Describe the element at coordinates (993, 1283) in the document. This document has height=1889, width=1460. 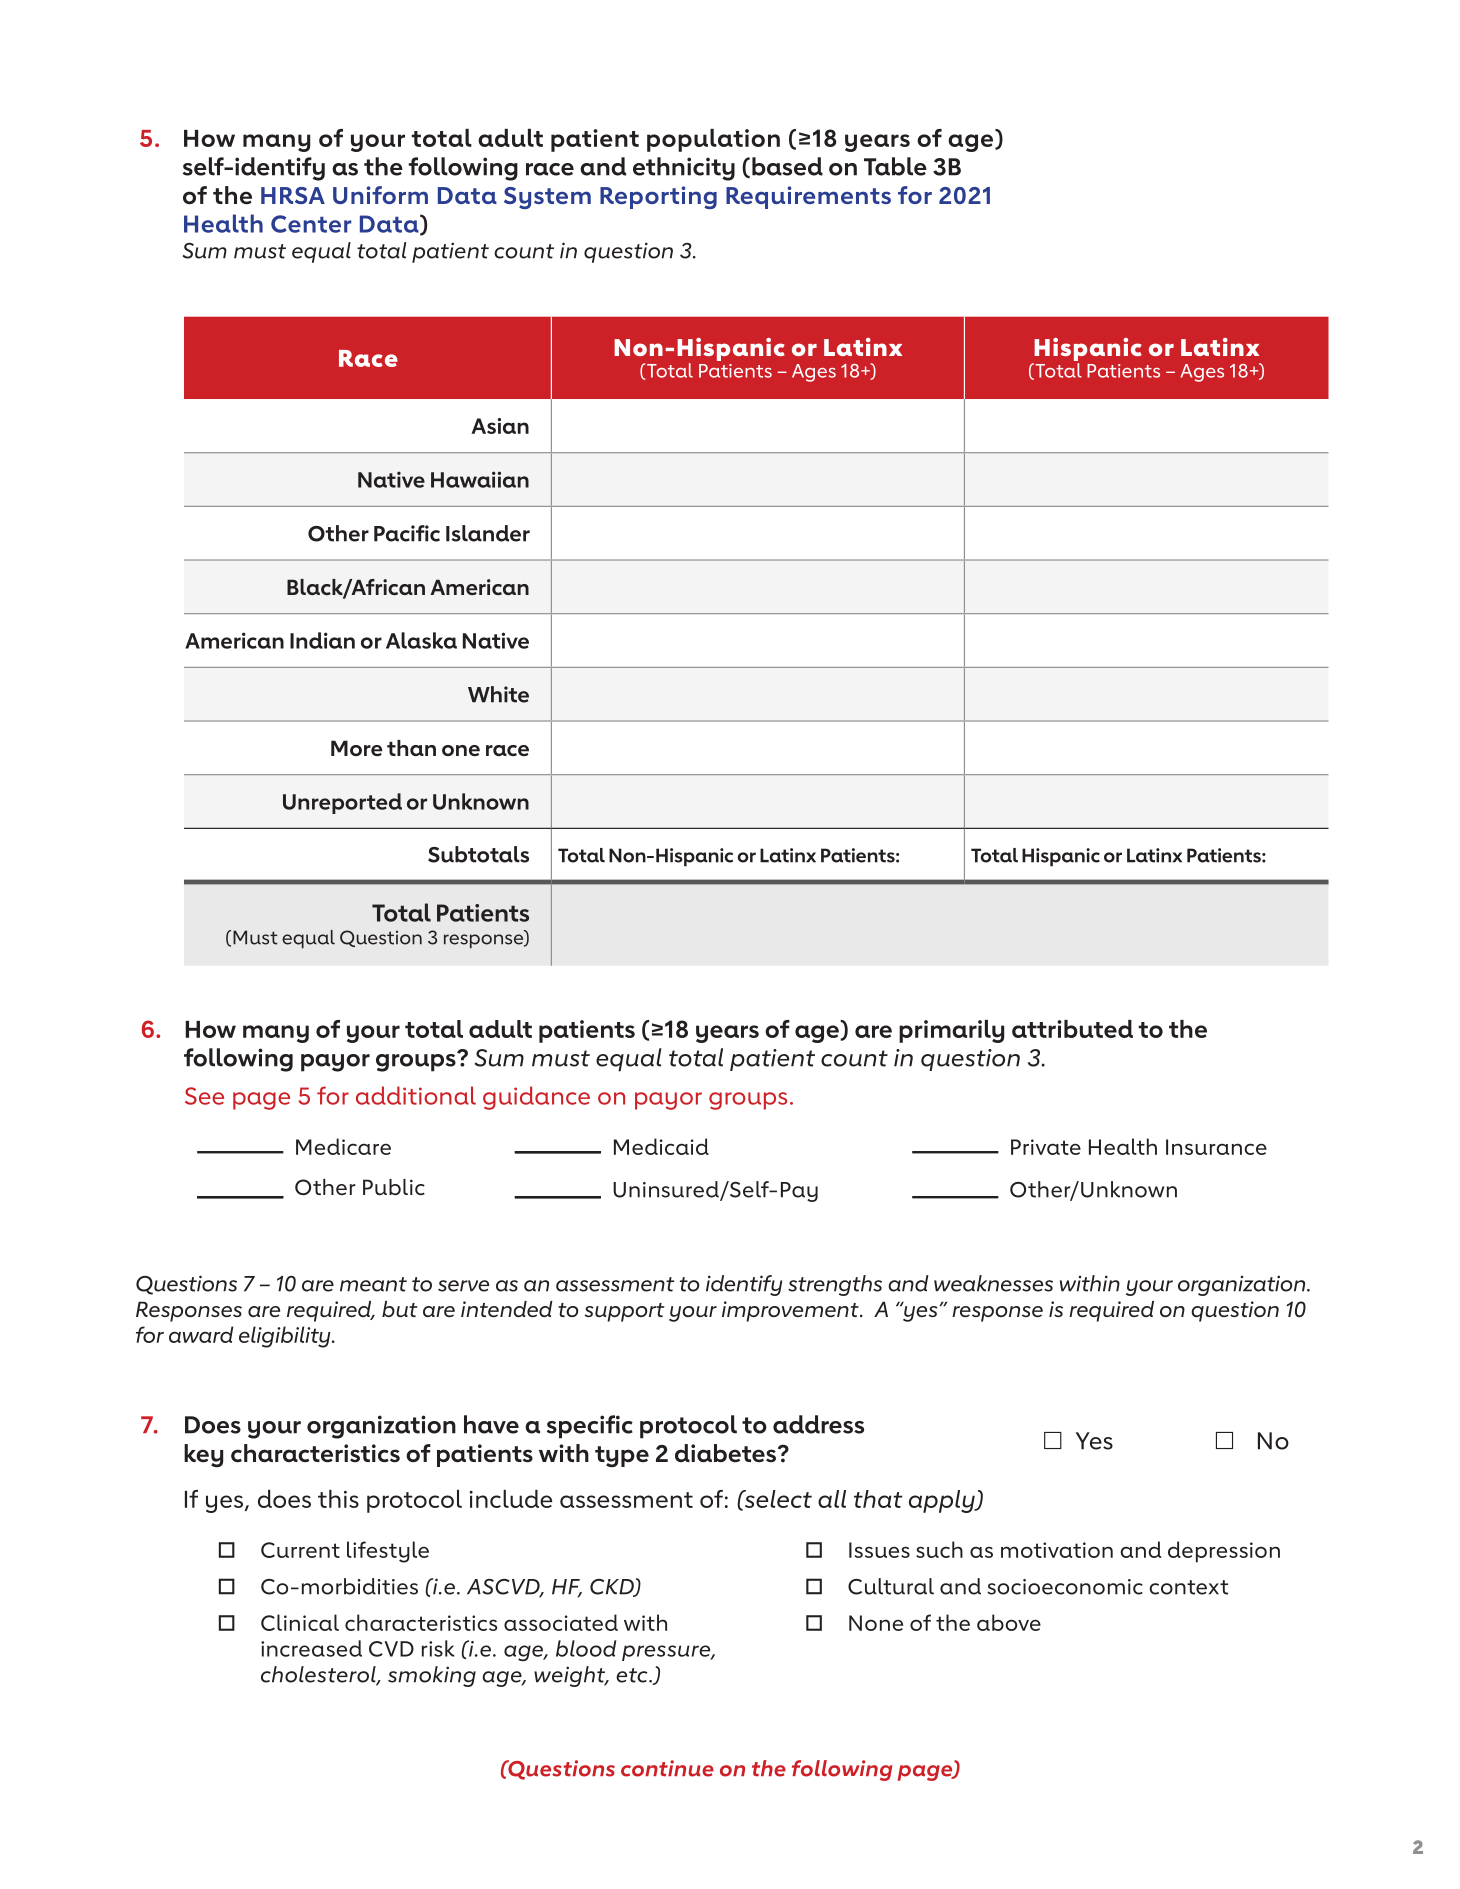
I see `weaknesses` at that location.
